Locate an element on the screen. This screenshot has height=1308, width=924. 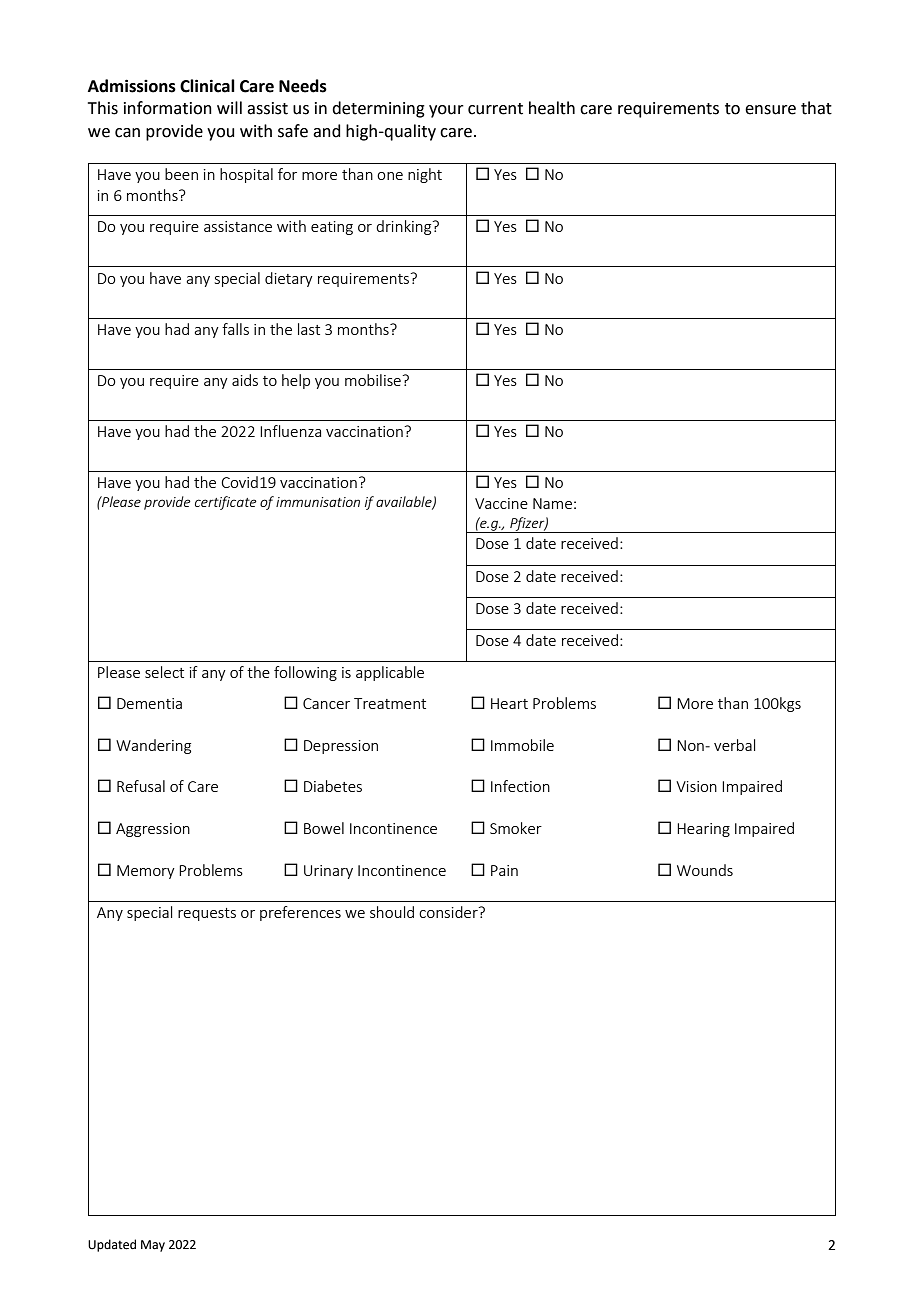
Vision is located at coordinates (696, 786).
